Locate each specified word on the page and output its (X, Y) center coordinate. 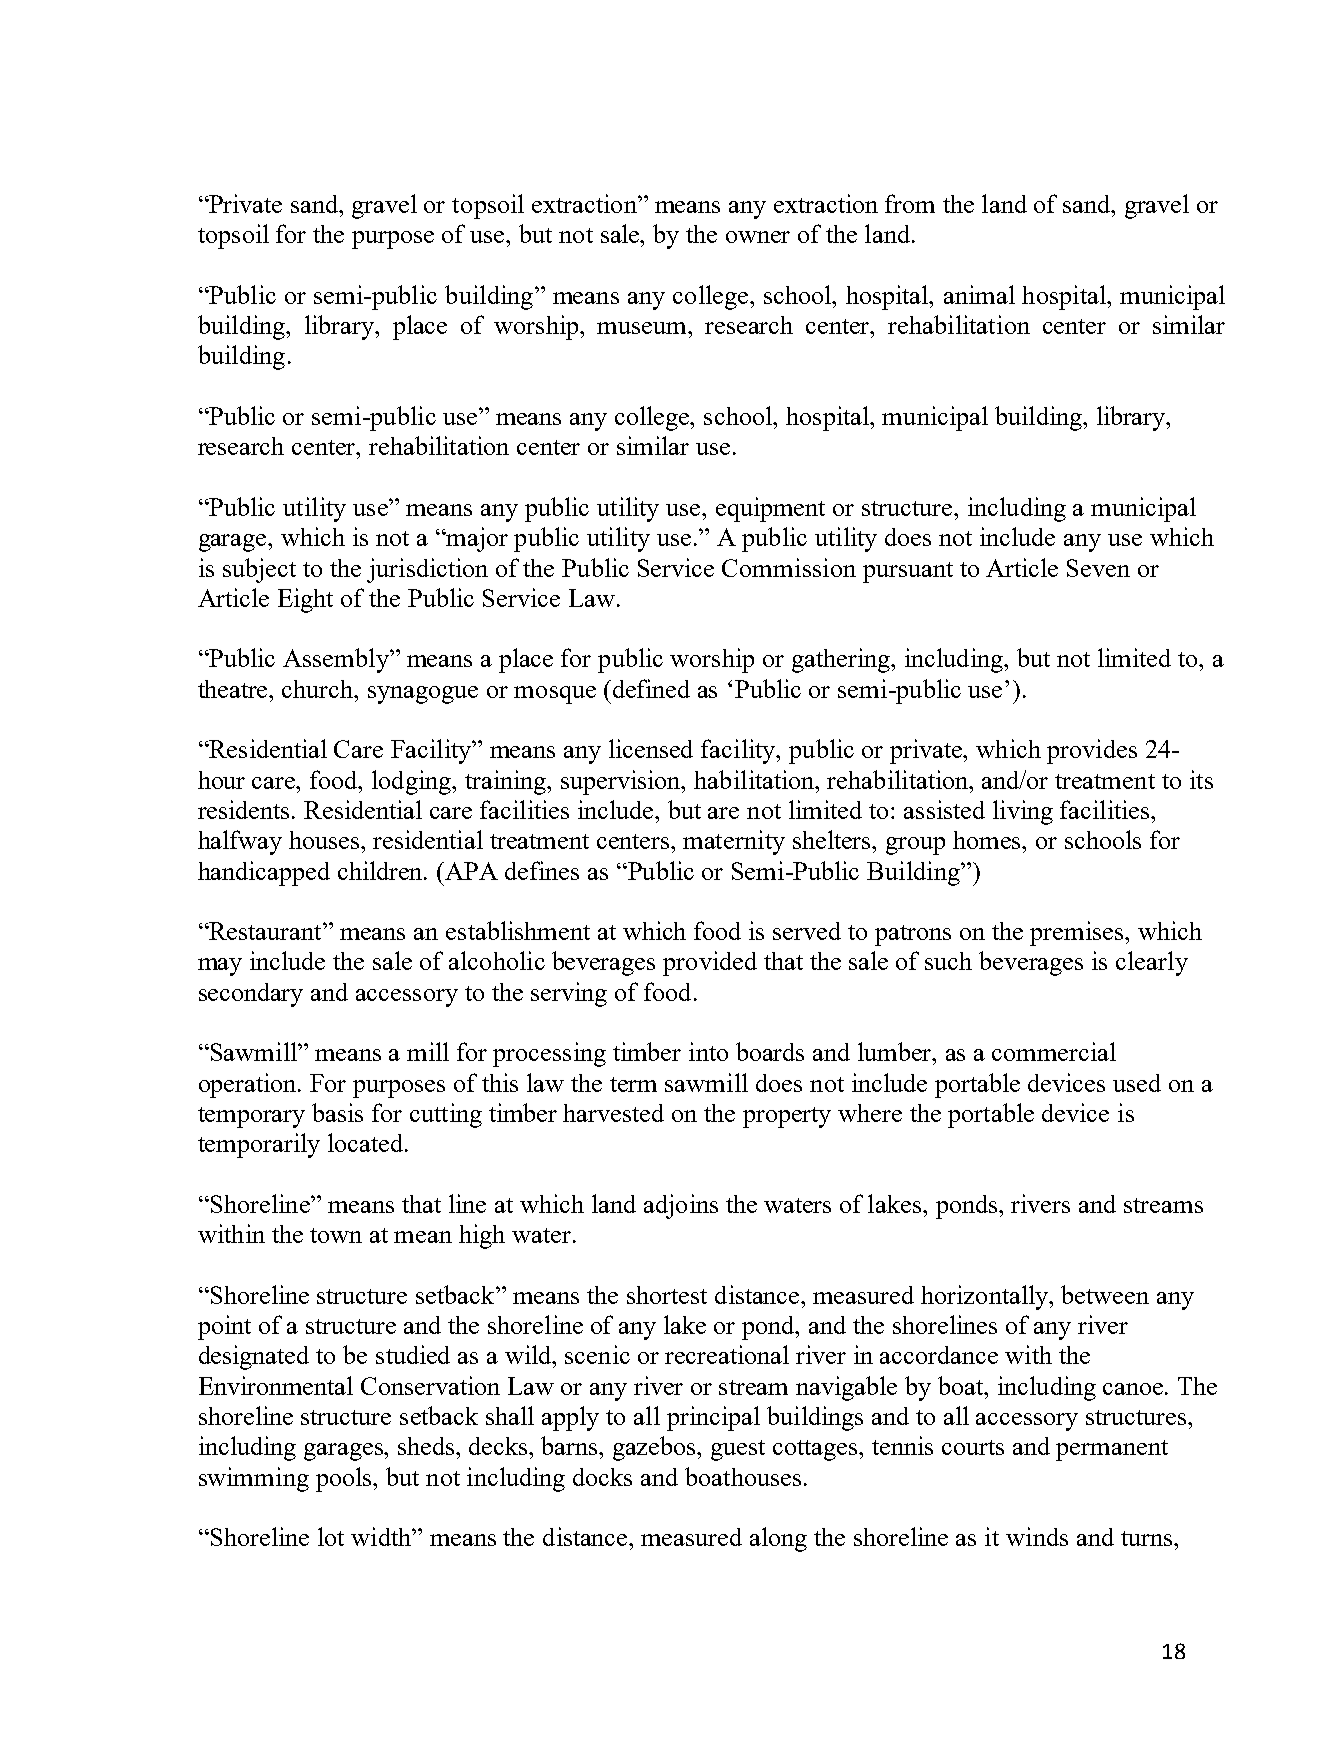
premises (1078, 933)
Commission (789, 567)
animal (979, 294)
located (365, 1142)
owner (758, 237)
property (787, 1117)
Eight (305, 600)
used (1137, 1083)
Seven (1098, 568)
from (910, 203)
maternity (734, 842)
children (382, 870)
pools (345, 1479)
